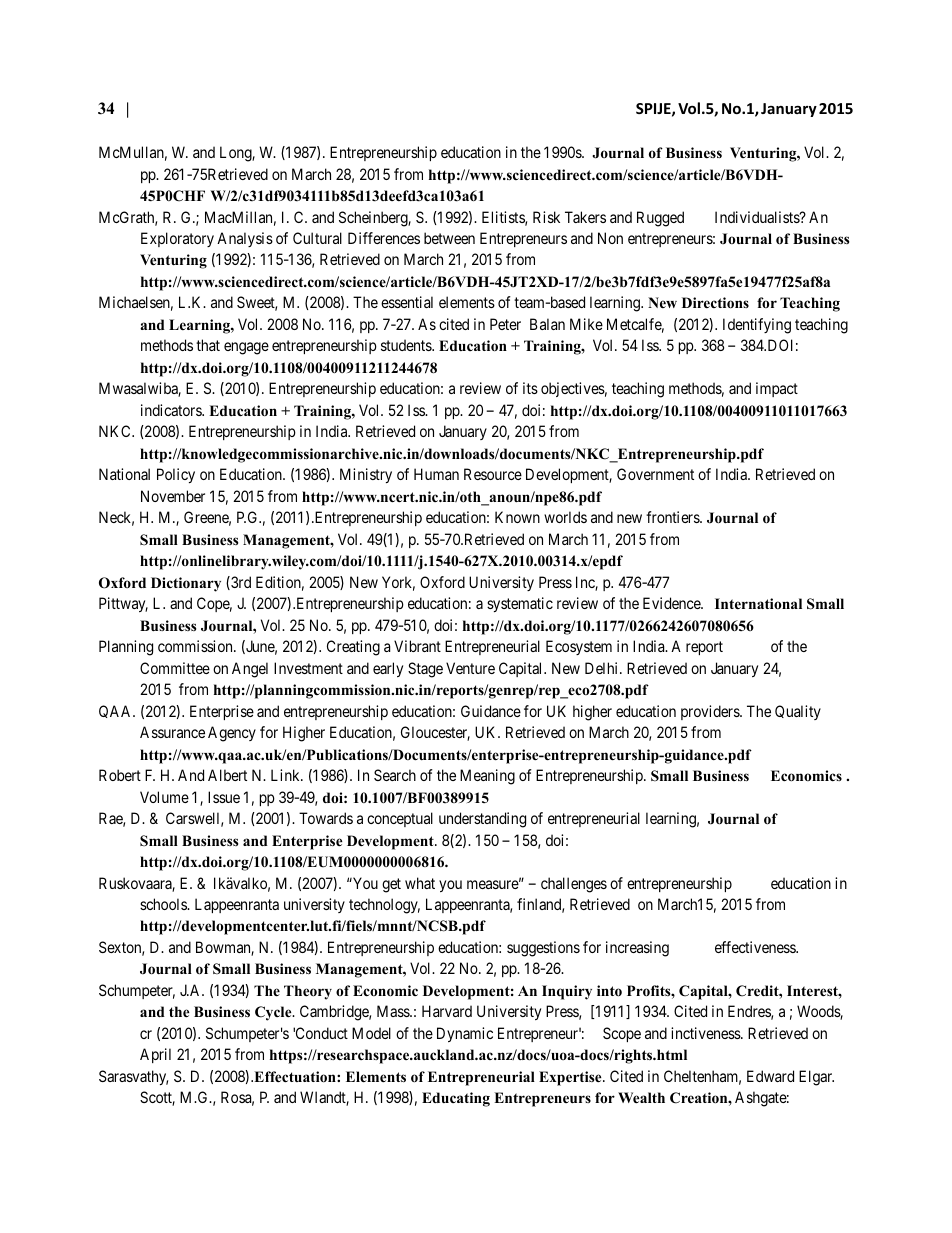 Image resolution: width=952 pixels, height=1233 pixels. Describe the element at coordinates (164, 904) in the screenshot. I see `schools` at that location.
